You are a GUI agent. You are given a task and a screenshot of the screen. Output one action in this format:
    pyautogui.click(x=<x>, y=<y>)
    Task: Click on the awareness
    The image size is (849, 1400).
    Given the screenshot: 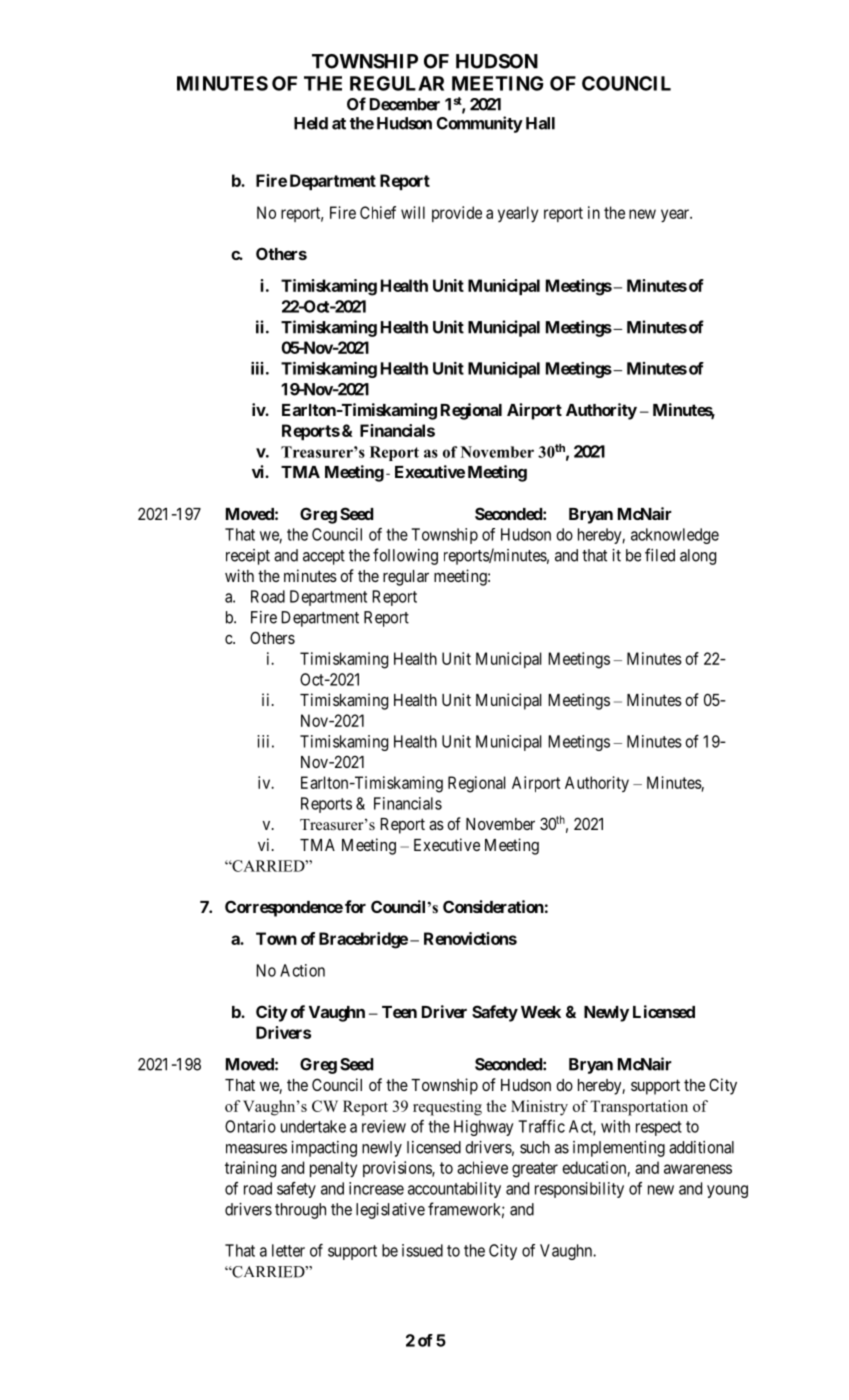 What is the action you would take?
    pyautogui.click(x=698, y=1169)
